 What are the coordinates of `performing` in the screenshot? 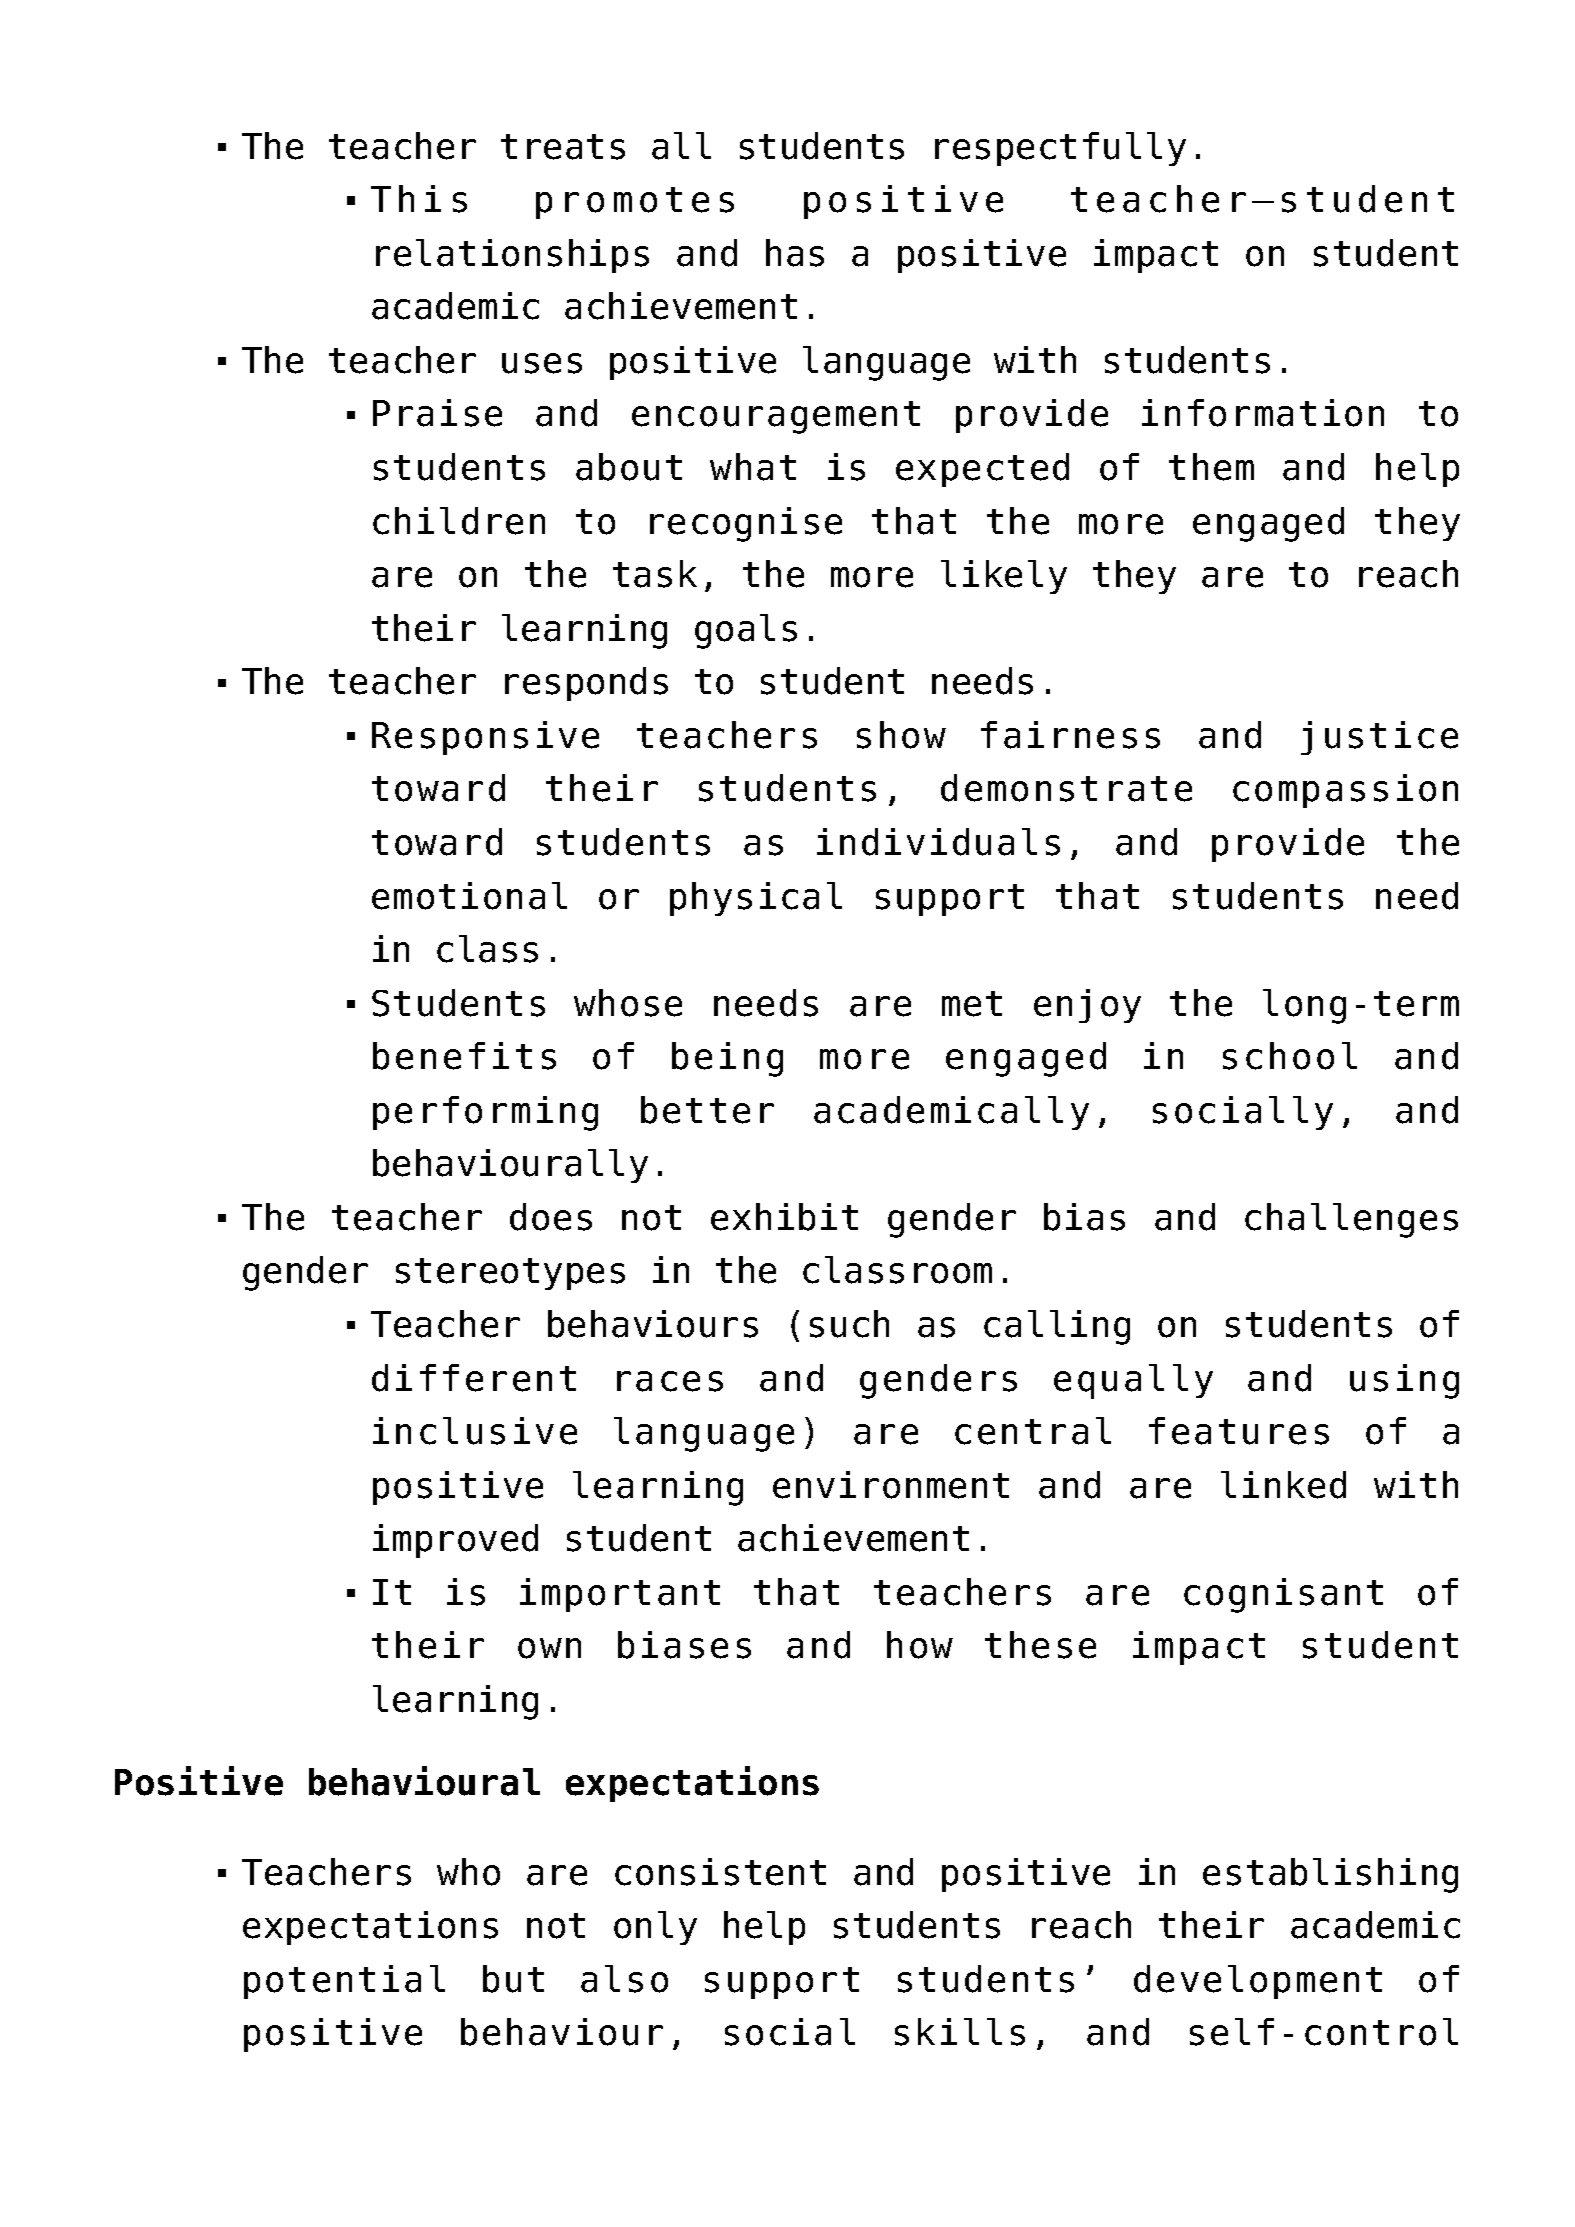 It's located at (485, 1113).
